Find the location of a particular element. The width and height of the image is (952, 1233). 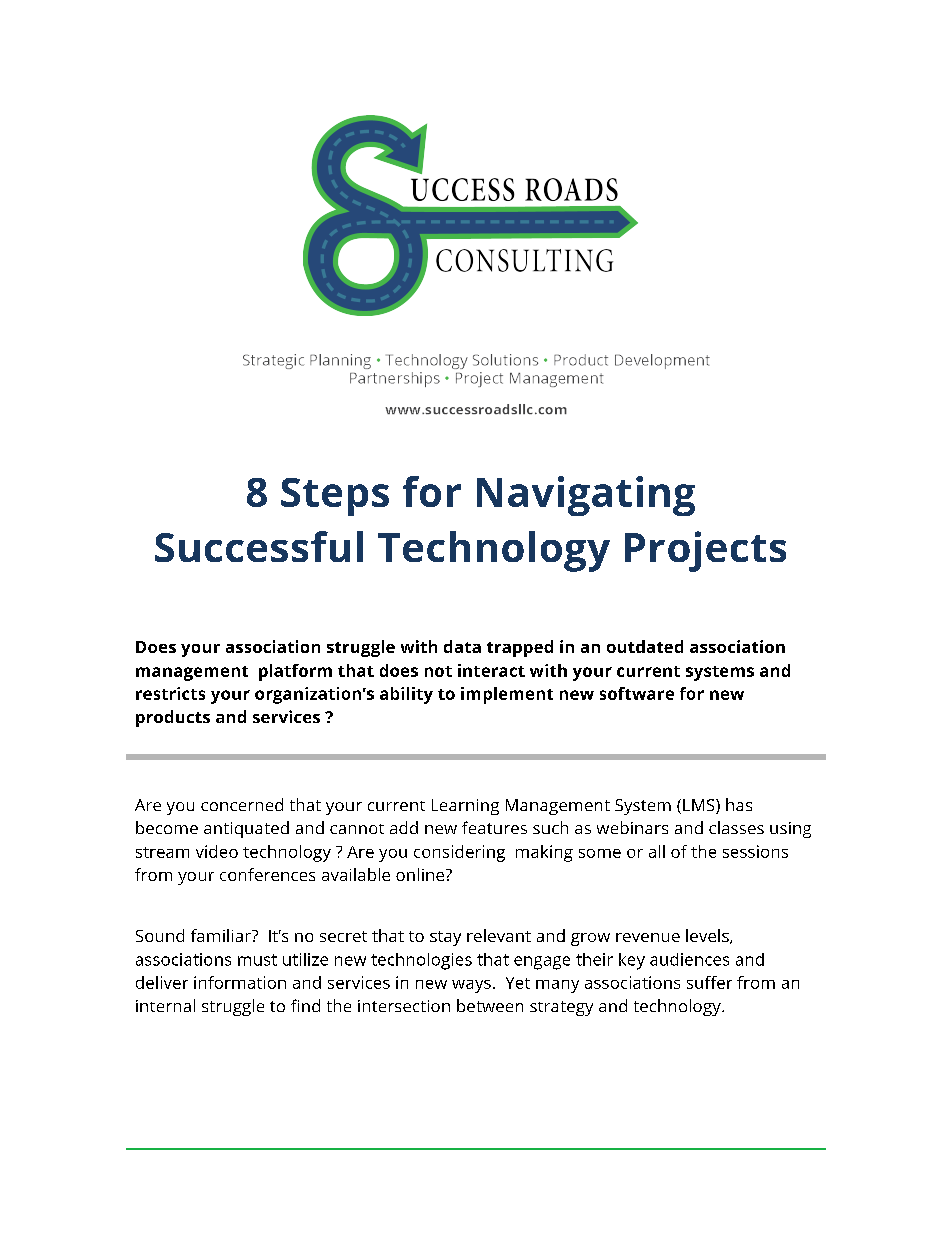

ways is located at coordinates (471, 986).
